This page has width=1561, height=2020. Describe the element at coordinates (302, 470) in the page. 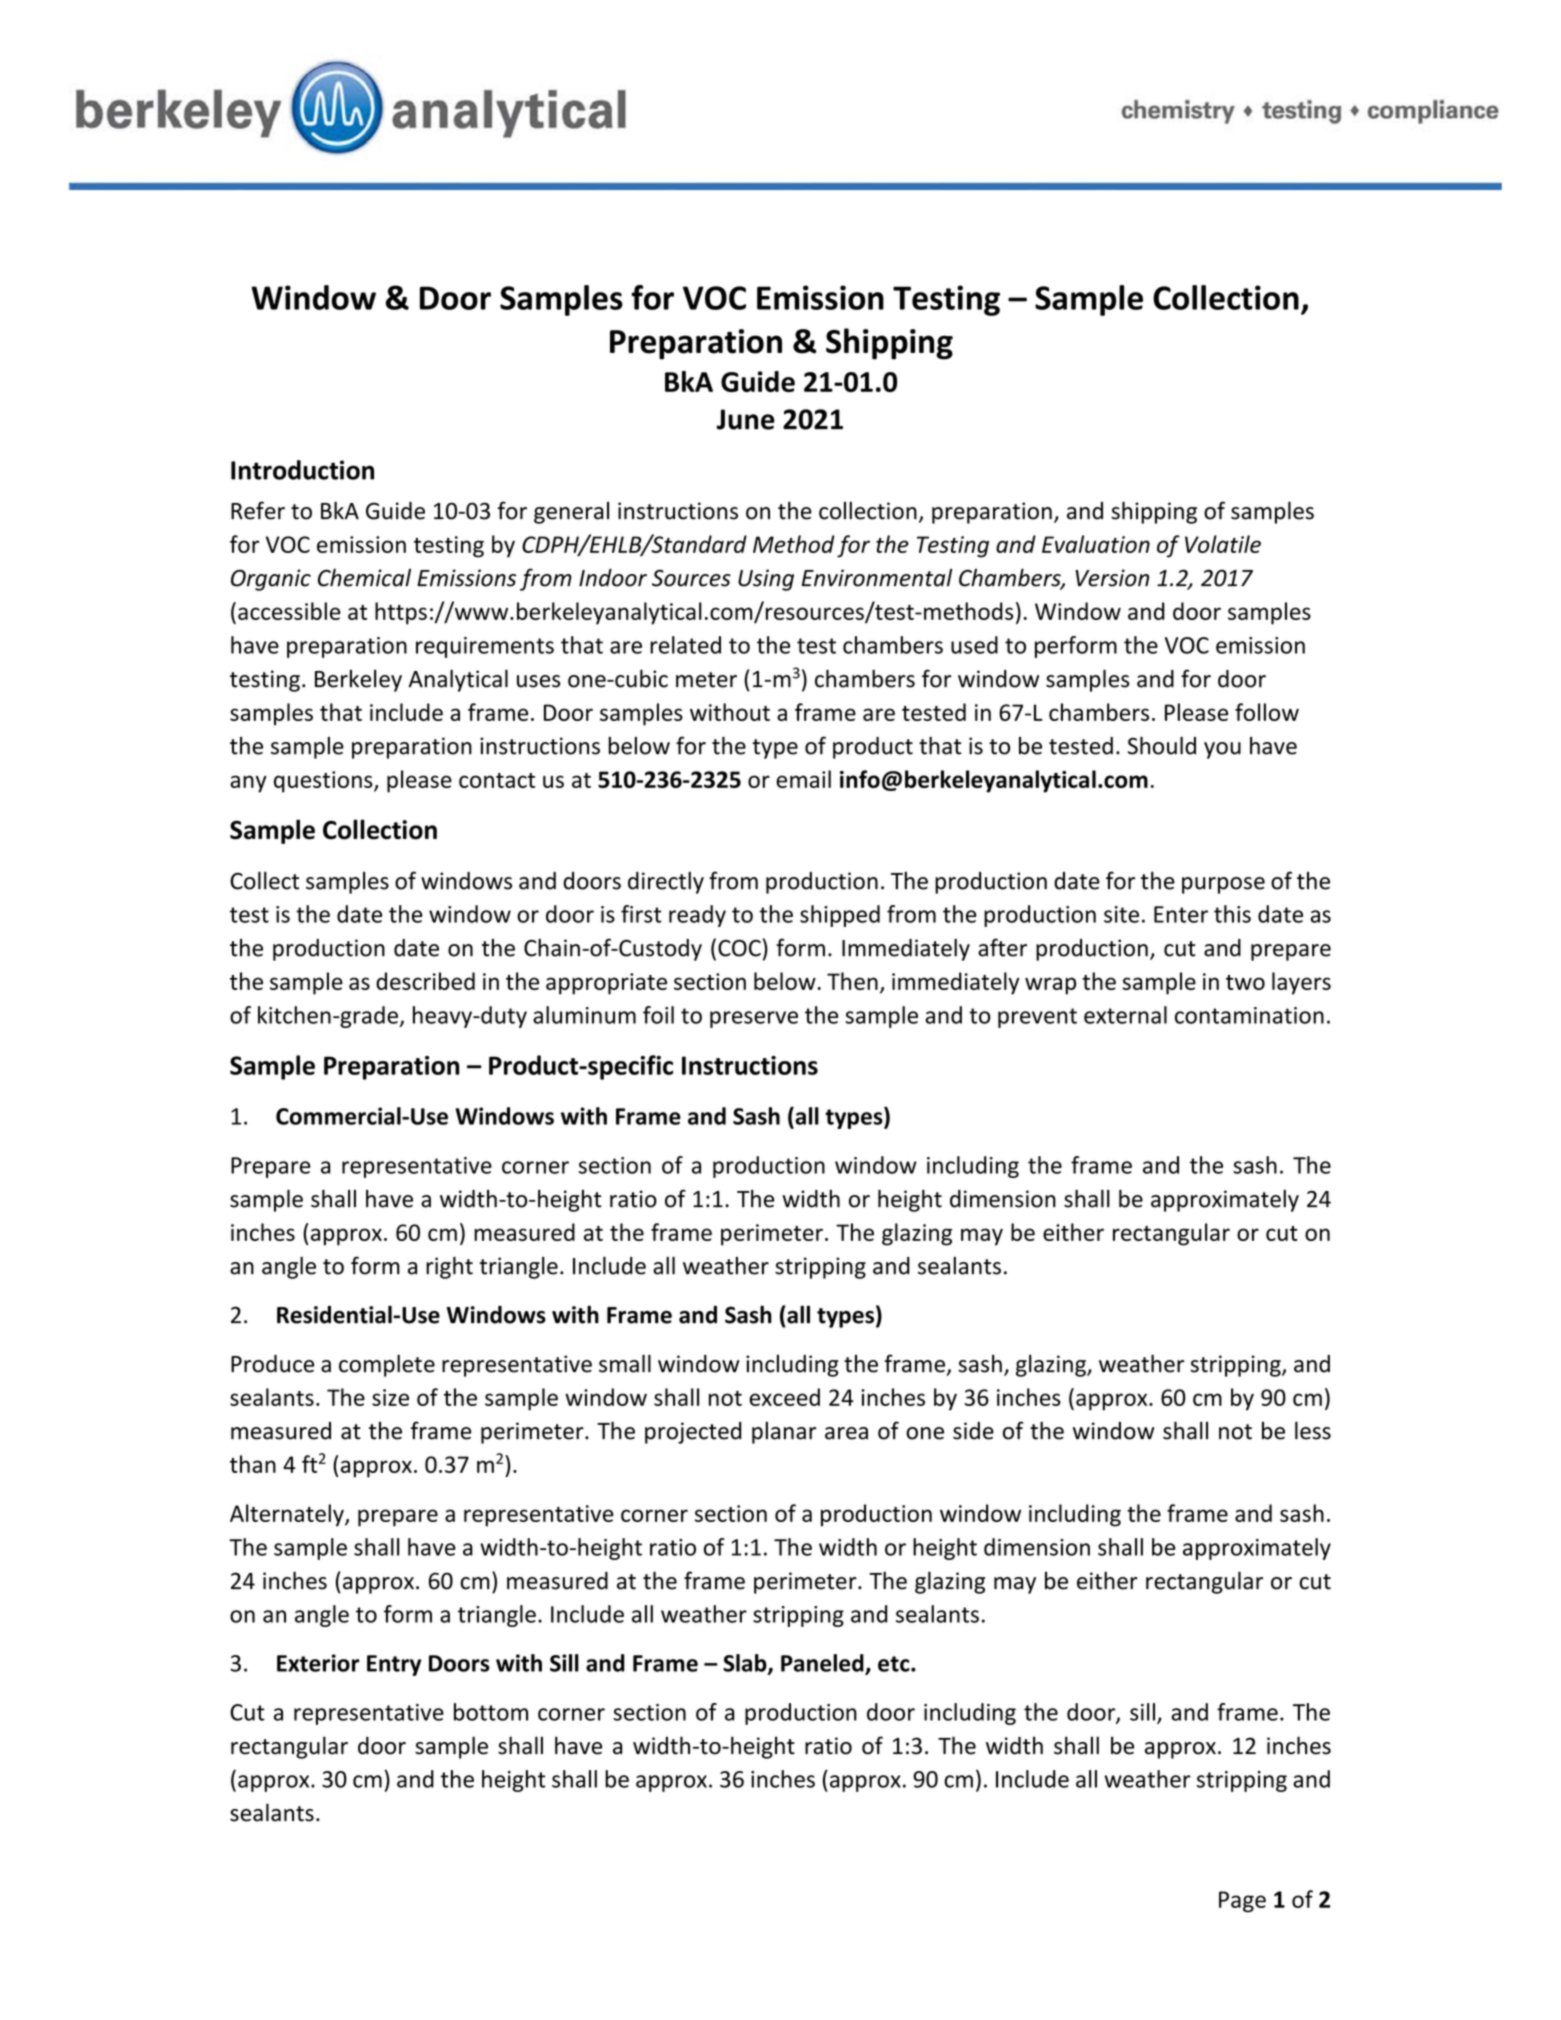

I see `Introduction` at that location.
